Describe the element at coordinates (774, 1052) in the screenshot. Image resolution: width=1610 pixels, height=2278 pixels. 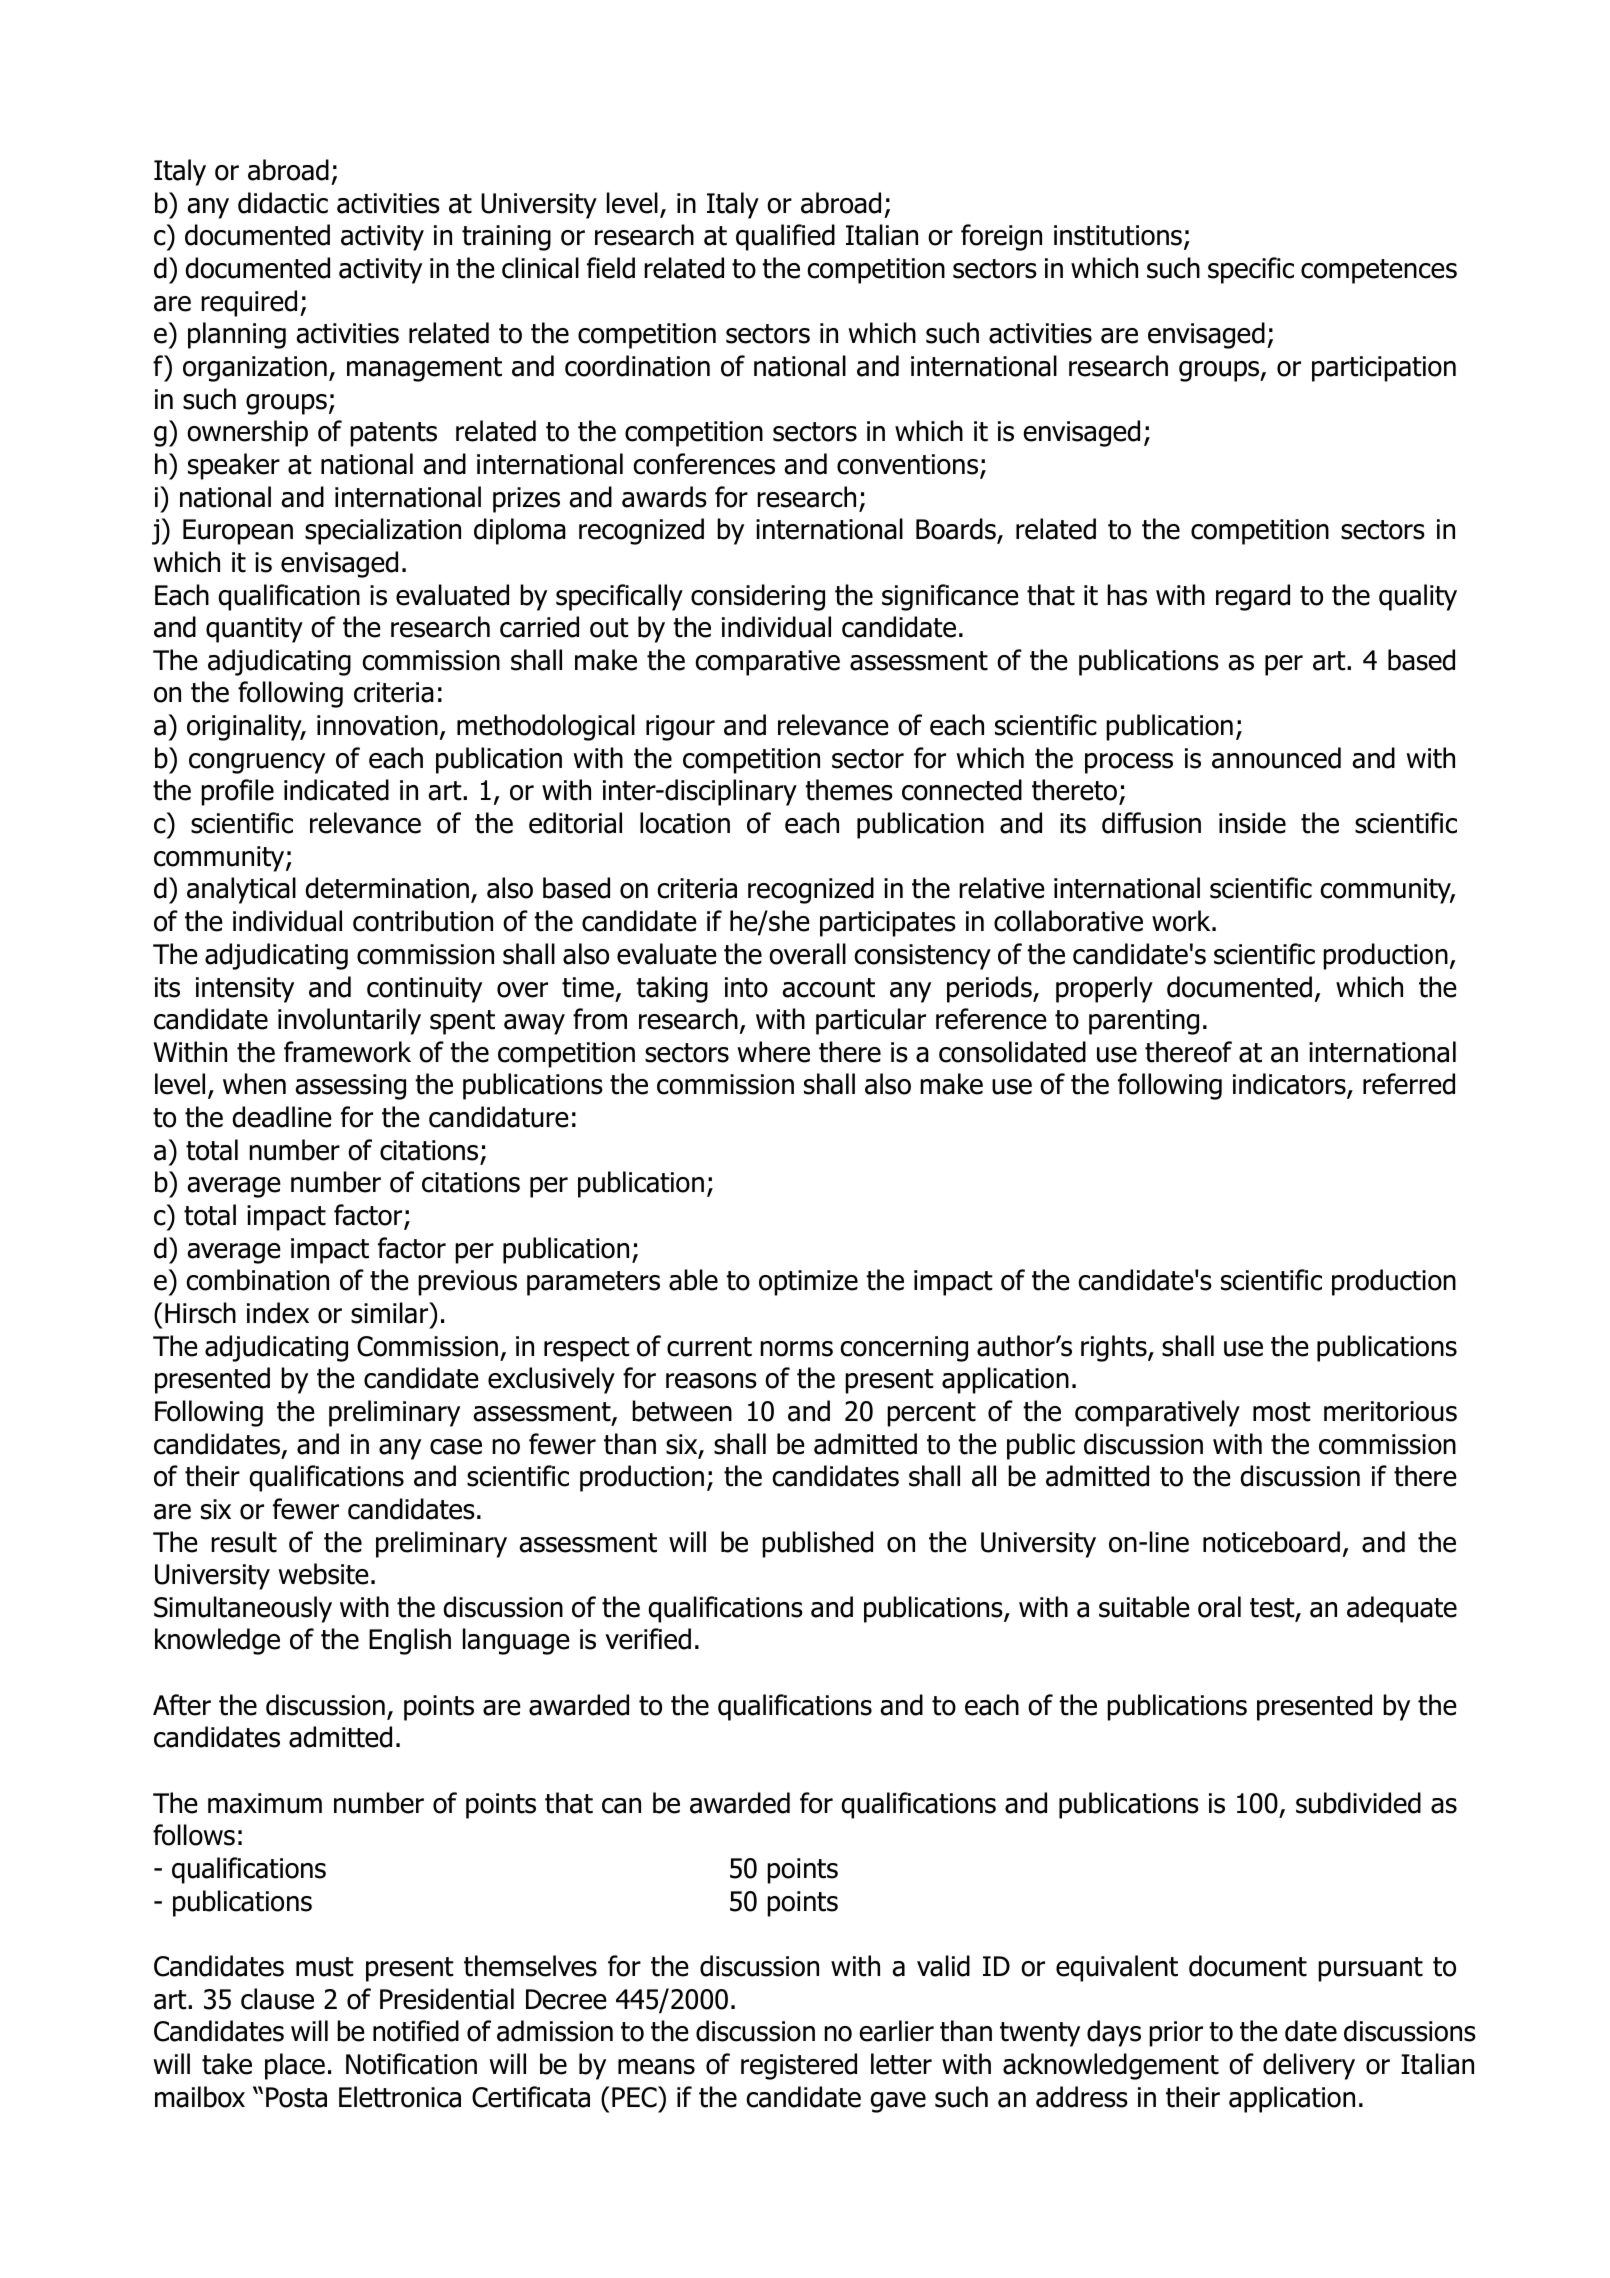
I see `where` at that location.
